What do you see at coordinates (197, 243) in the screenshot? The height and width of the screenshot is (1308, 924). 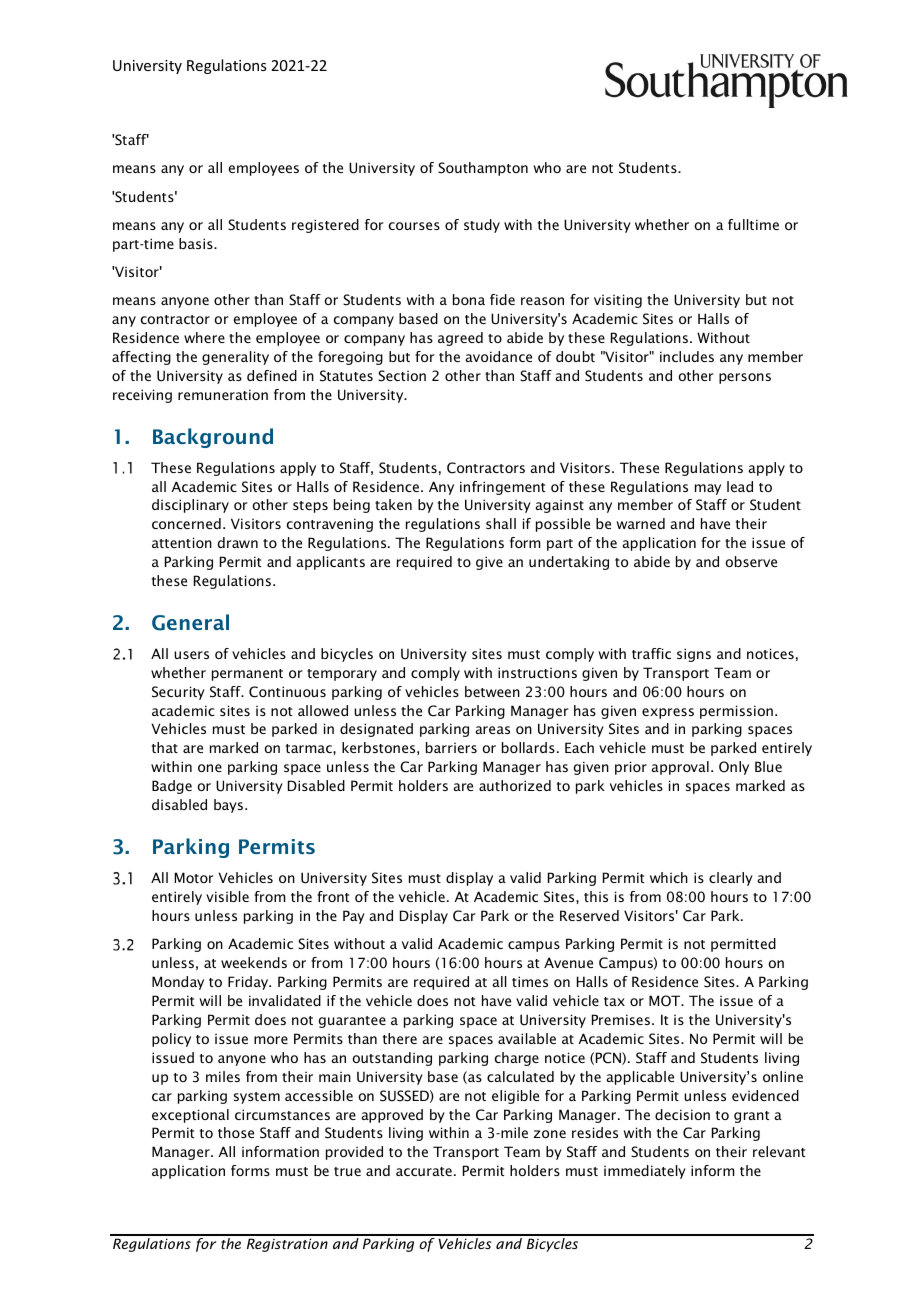 I see `basis` at bounding box center [197, 243].
